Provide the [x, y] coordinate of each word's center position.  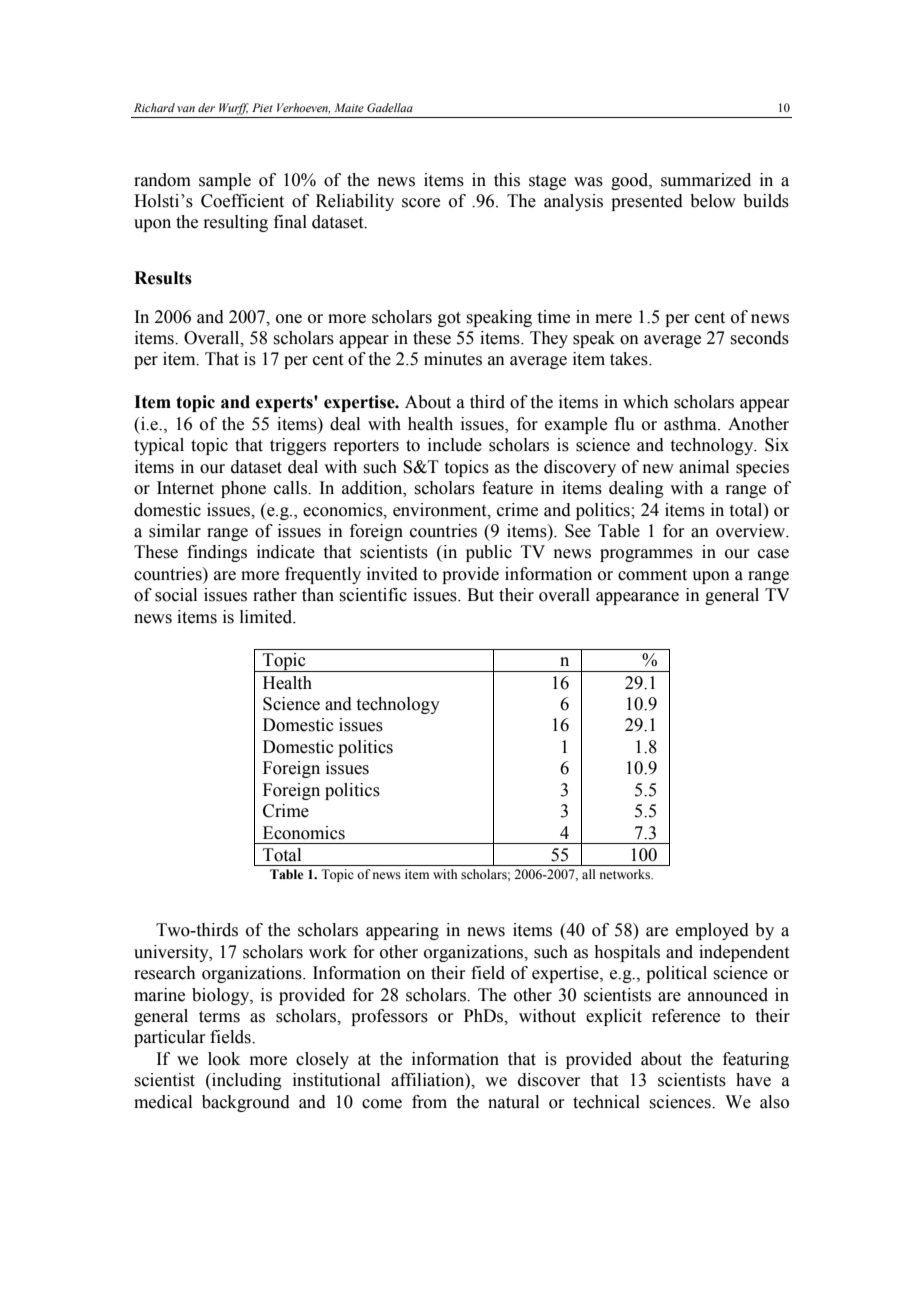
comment [652, 575]
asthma [691, 424]
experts [285, 404]
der [206, 107]
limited [267, 617]
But [480, 595]
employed [712, 931]
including [246, 1081]
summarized [706, 180]
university [172, 953]
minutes [453, 359]
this [507, 180]
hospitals [627, 953]
